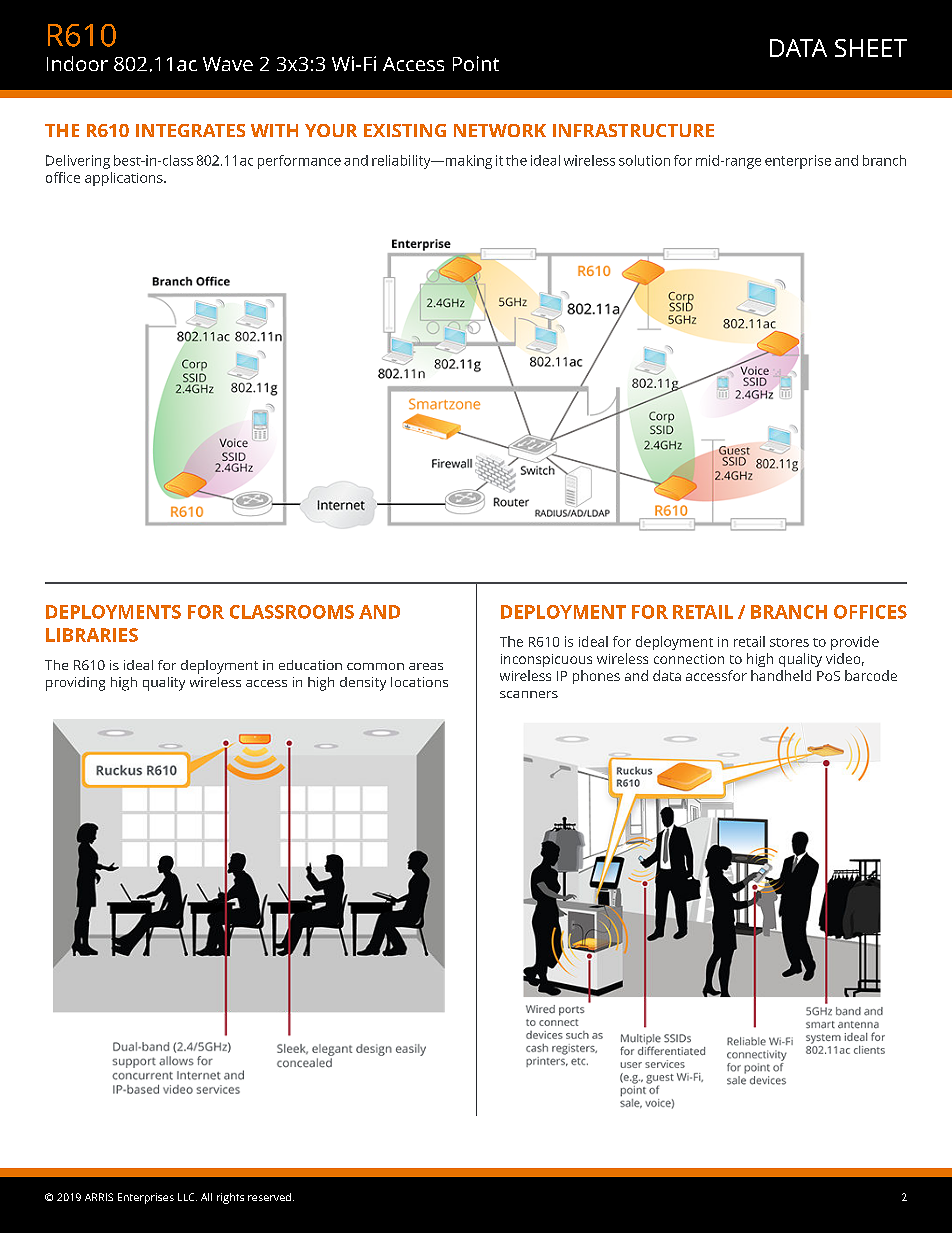 The height and width of the page is (1233, 952). Describe the element at coordinates (426, 666) in the page. I see `areas` at that location.
